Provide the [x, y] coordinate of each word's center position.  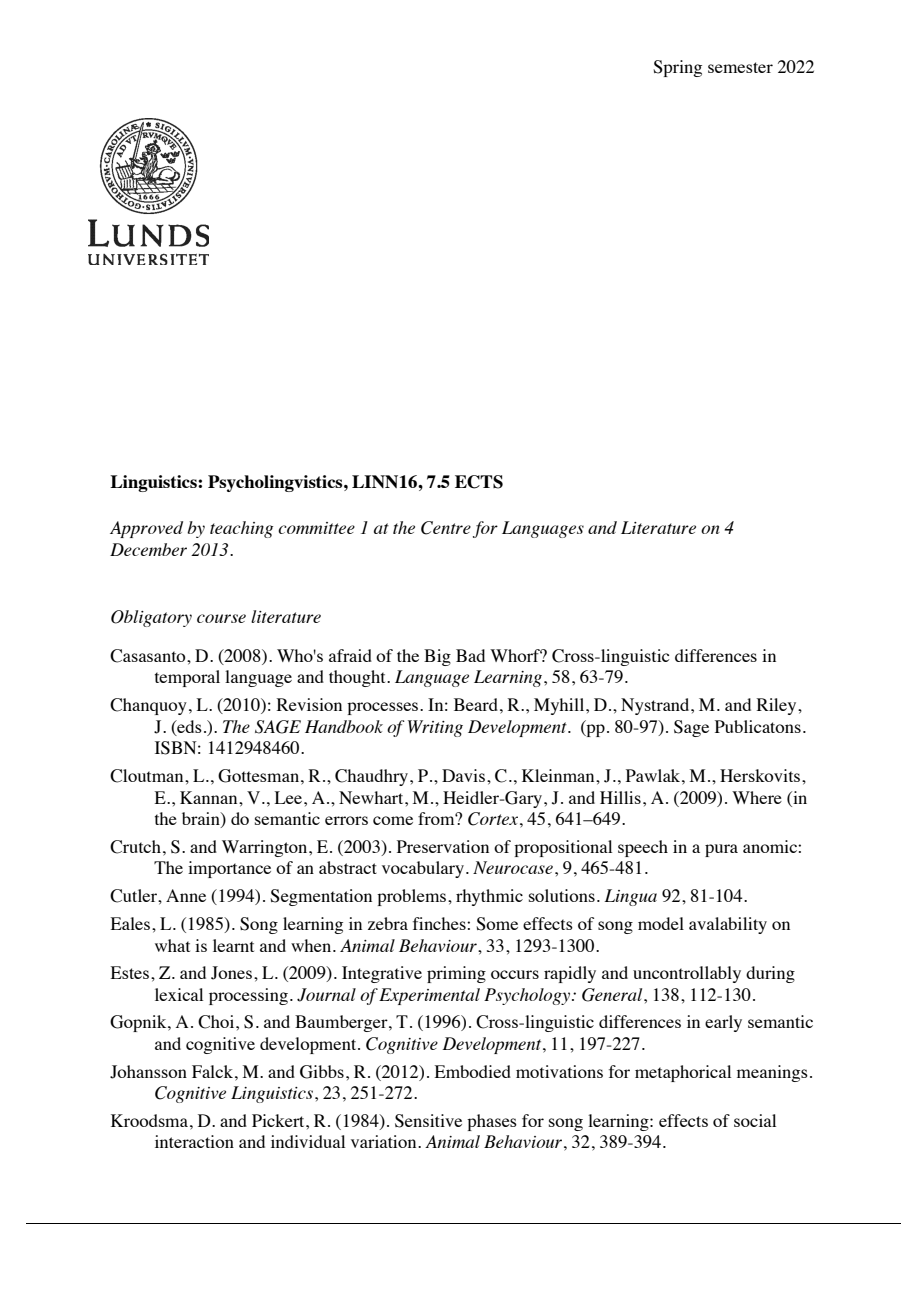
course [221, 618]
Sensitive [428, 1121]
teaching [241, 529]
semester [740, 67]
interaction [194, 1141]
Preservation [443, 846]
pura [721, 850]
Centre [446, 528]
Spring [677, 68]
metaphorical [683, 1073]
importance [229, 869]
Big [437, 657]
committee [316, 528]
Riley [778, 706]
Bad [470, 655]
